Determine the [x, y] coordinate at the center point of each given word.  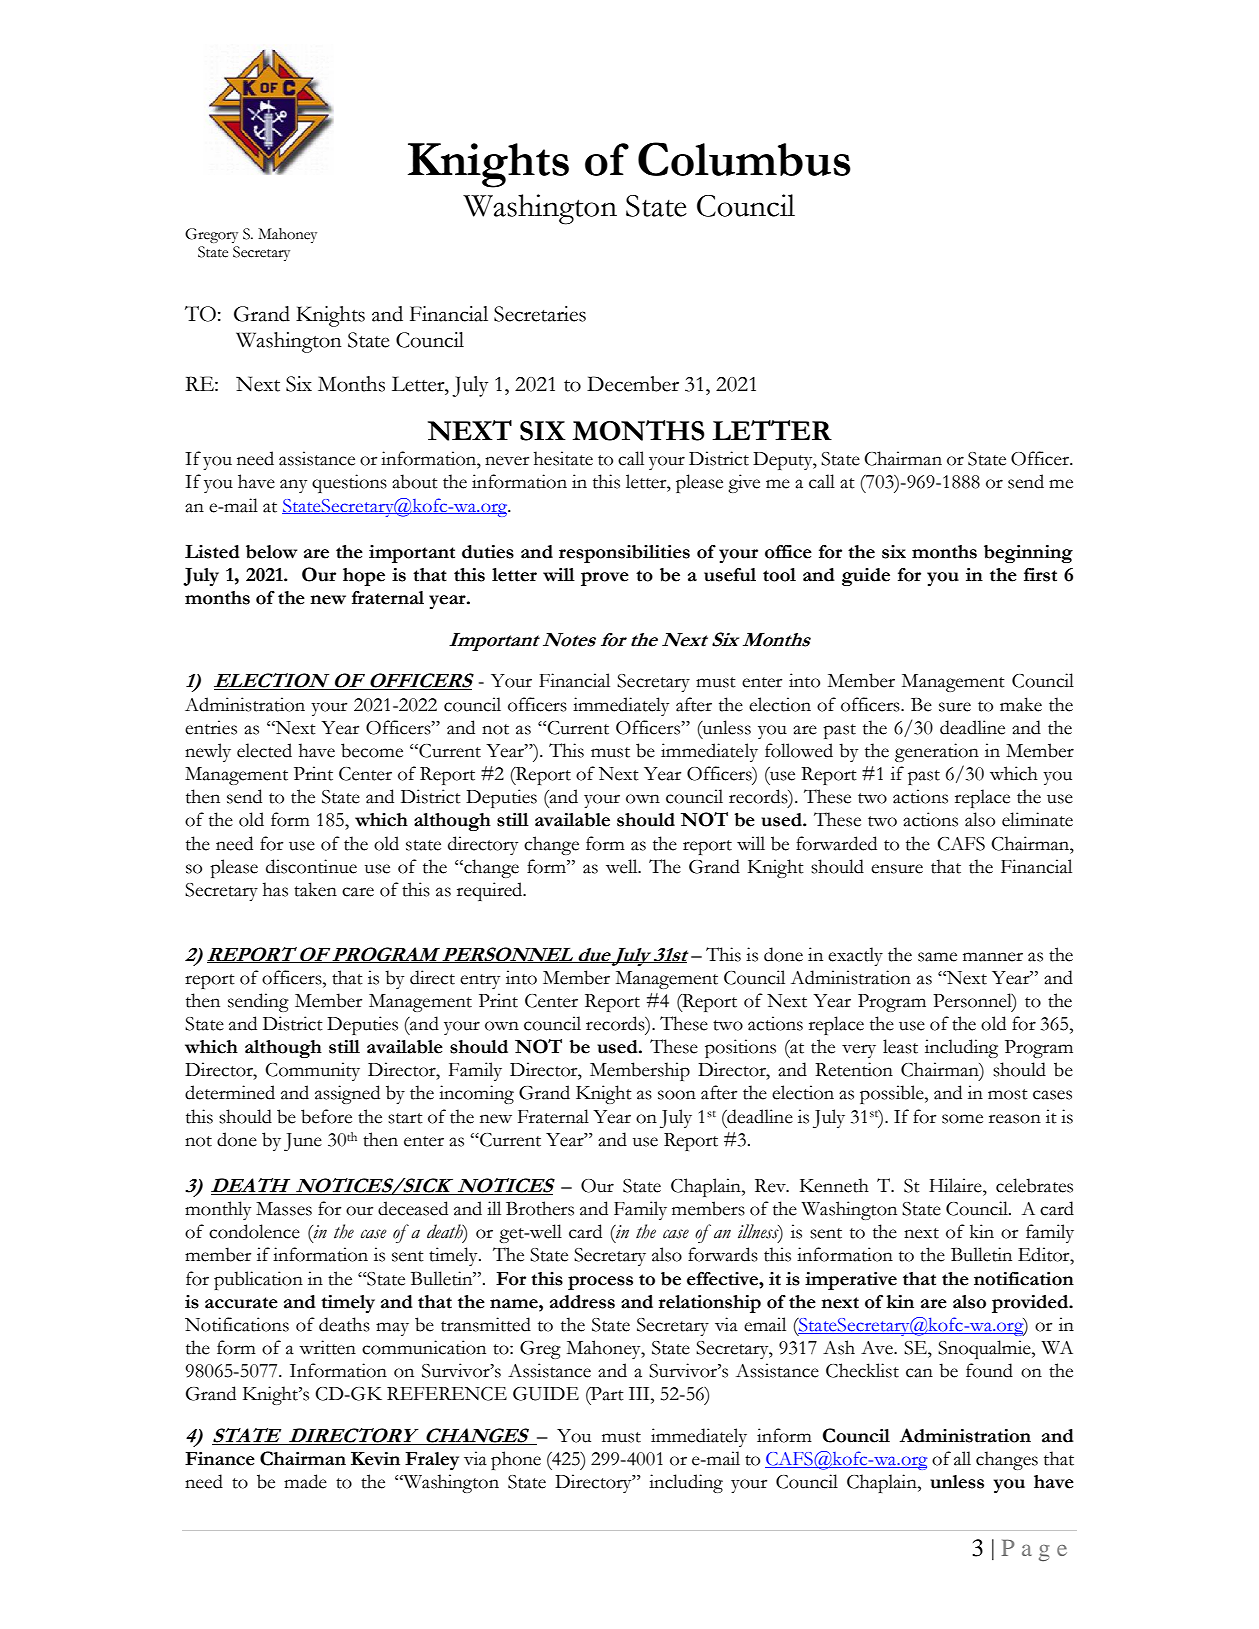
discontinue [311, 866]
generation [937, 752]
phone [516, 1460]
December [633, 384]
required [491, 891]
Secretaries [540, 314]
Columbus [744, 159]
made [305, 1481]
